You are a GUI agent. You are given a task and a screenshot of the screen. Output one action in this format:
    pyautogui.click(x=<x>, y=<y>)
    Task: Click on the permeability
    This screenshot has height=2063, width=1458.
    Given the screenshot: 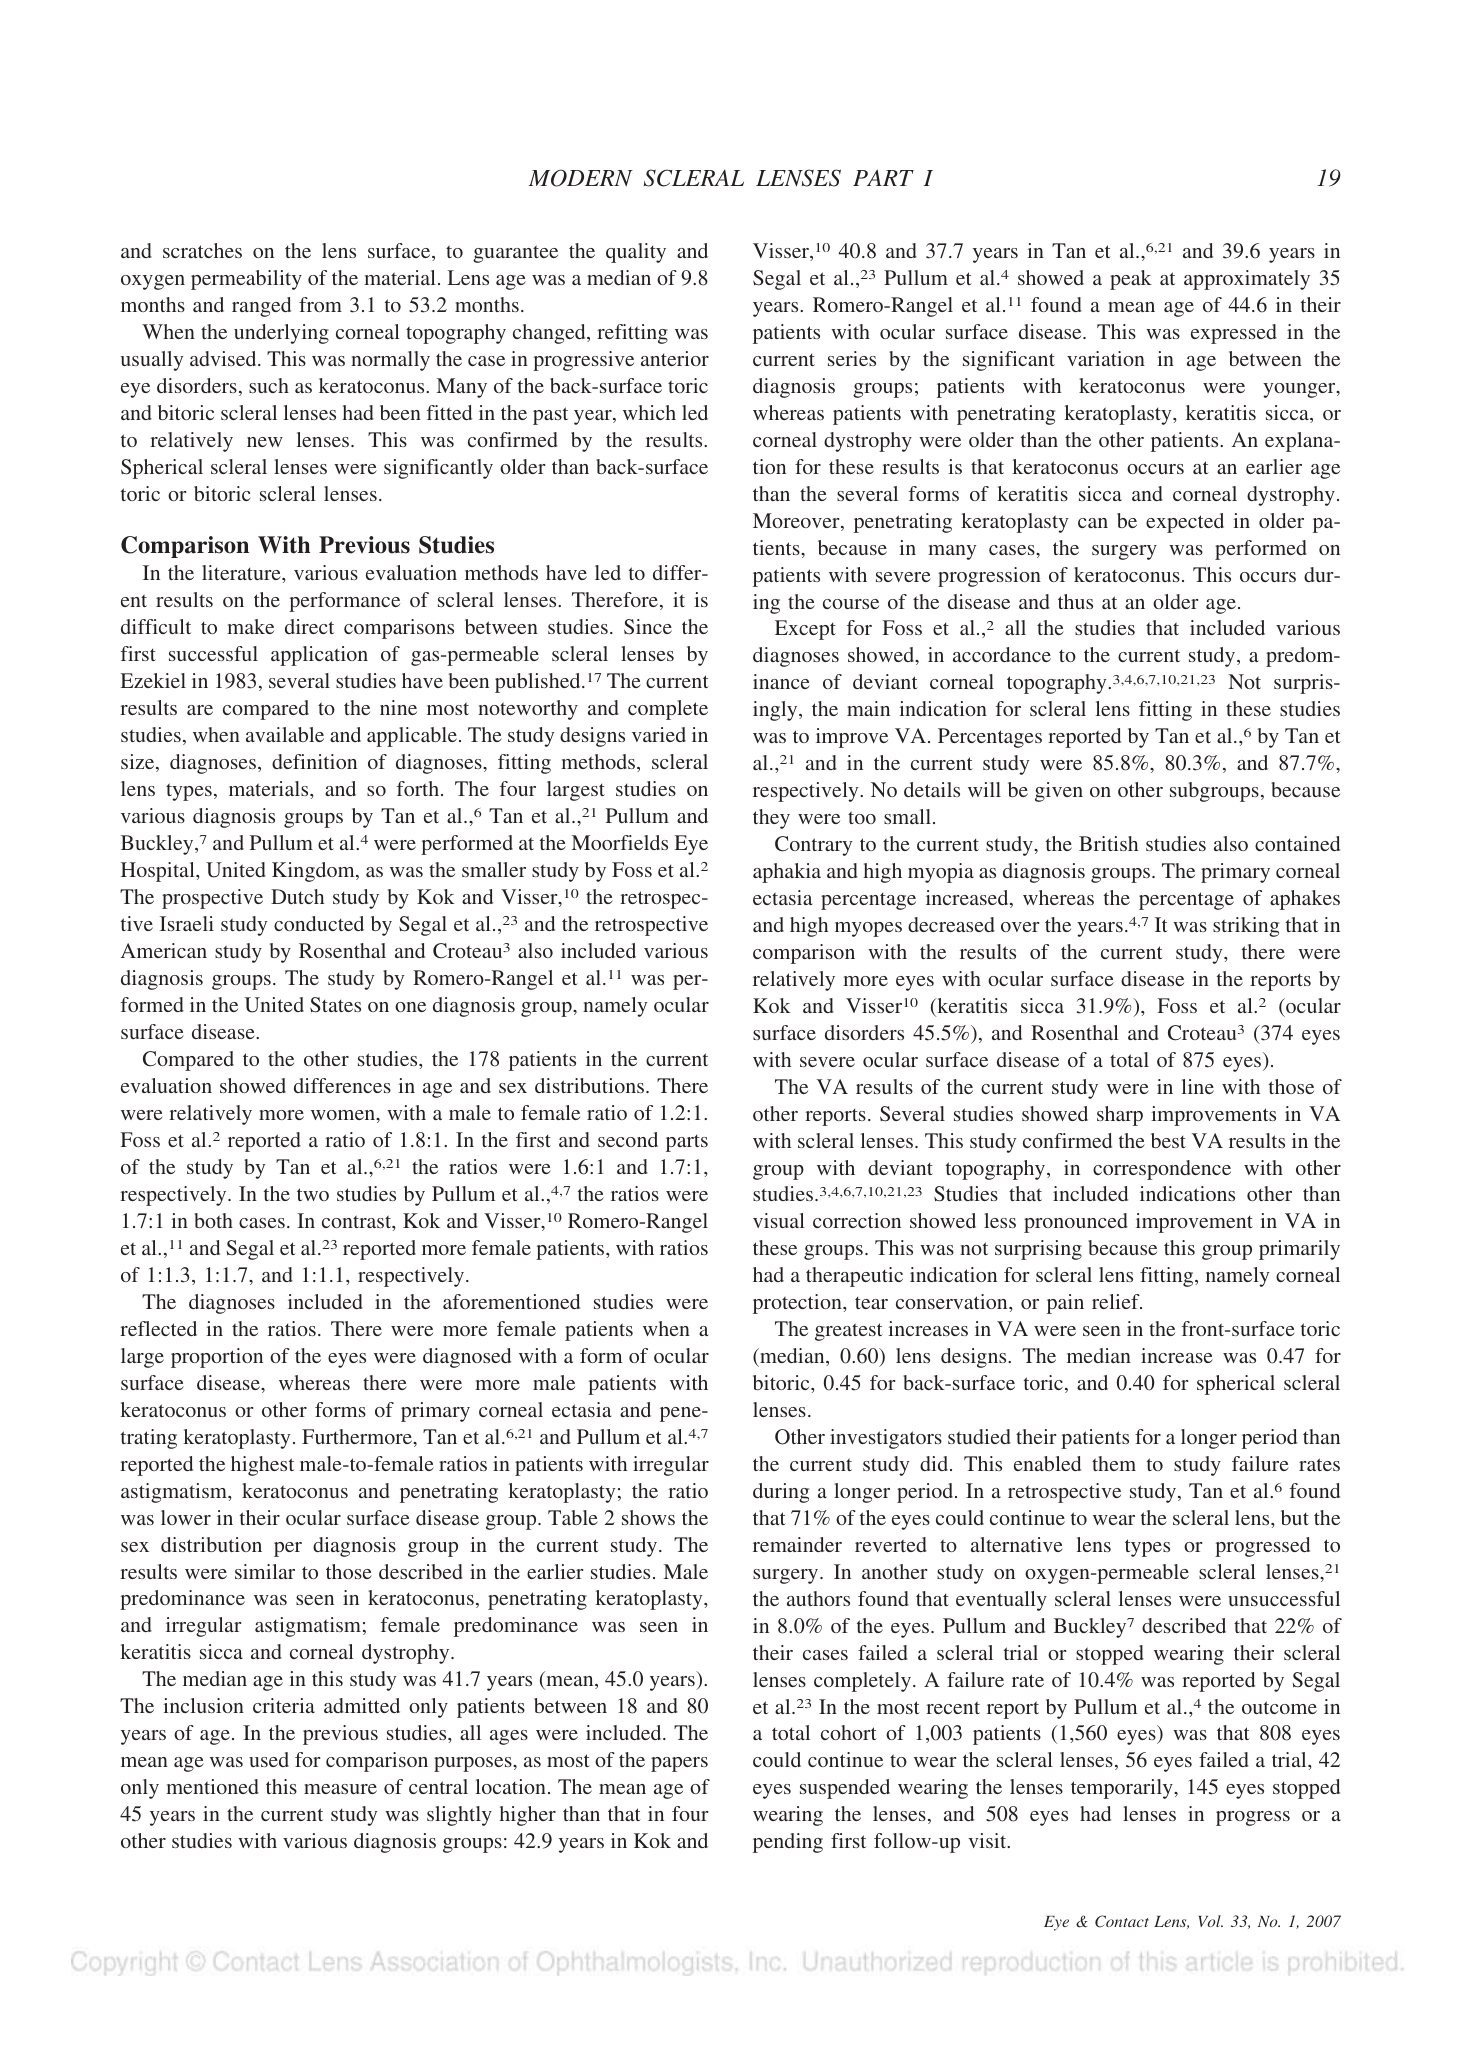 What is the action you would take?
    pyautogui.click(x=246, y=280)
